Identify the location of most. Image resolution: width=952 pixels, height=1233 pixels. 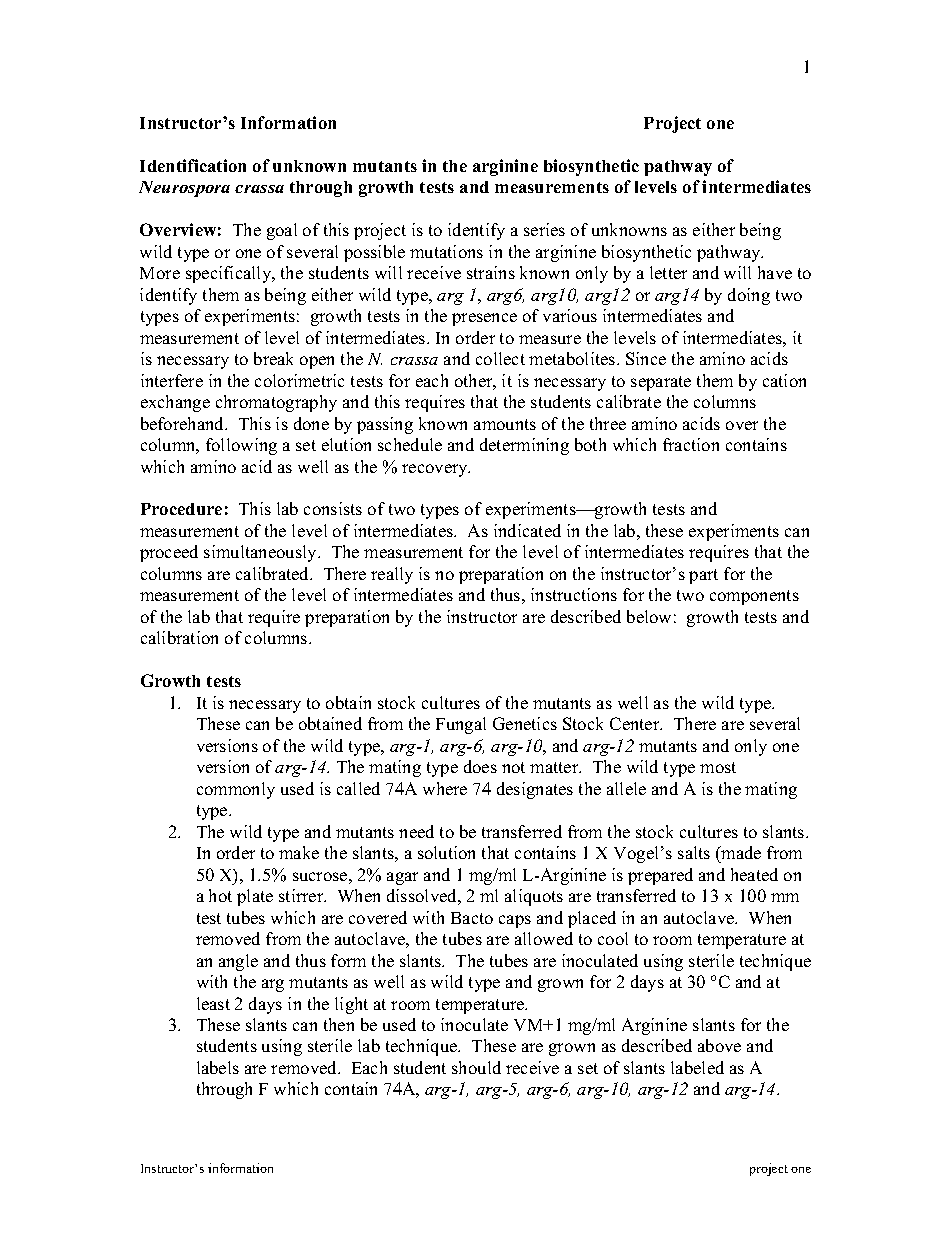
(718, 767).
